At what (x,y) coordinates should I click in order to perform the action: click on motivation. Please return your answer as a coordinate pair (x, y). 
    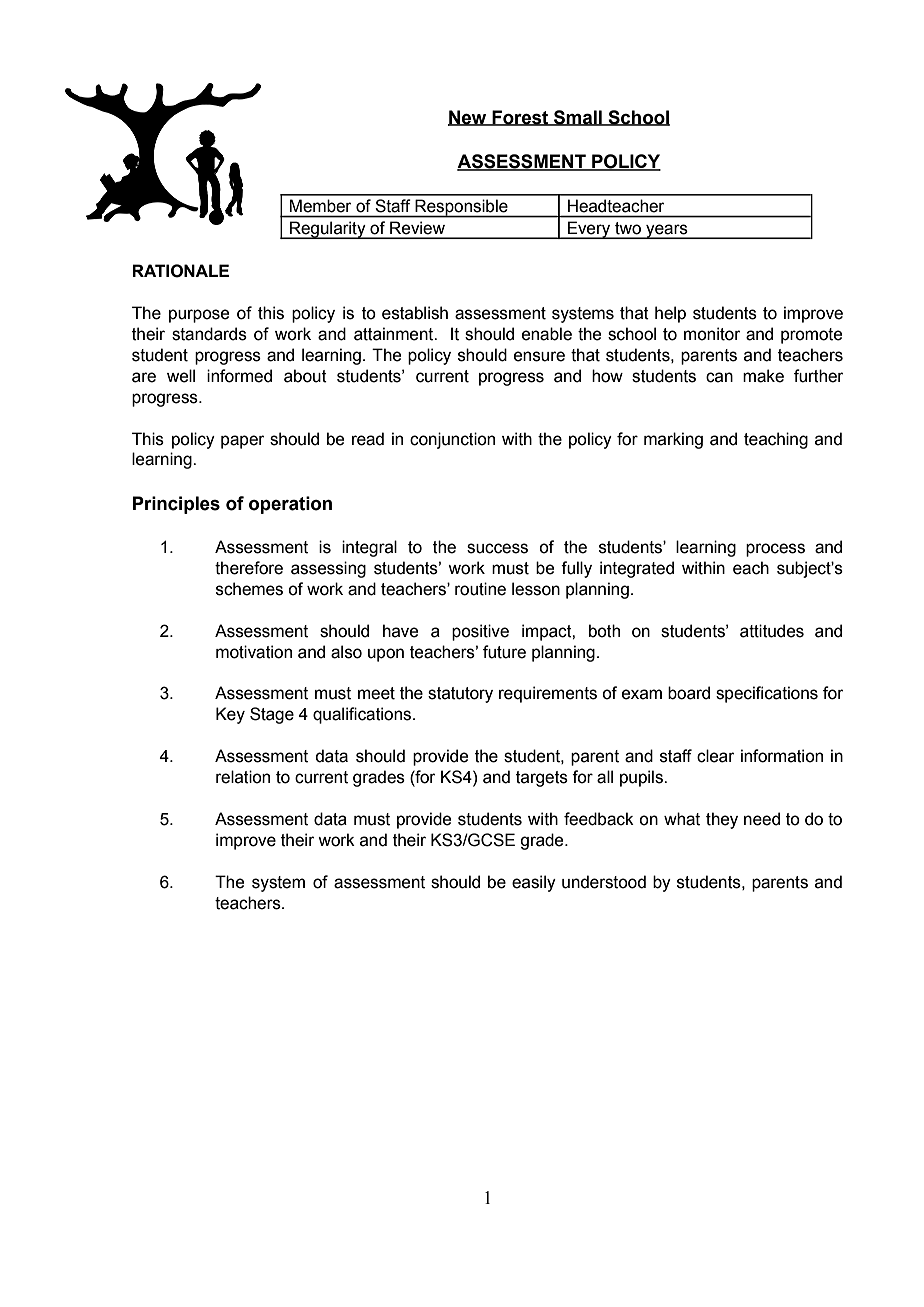
    Looking at the image, I should click on (254, 652).
